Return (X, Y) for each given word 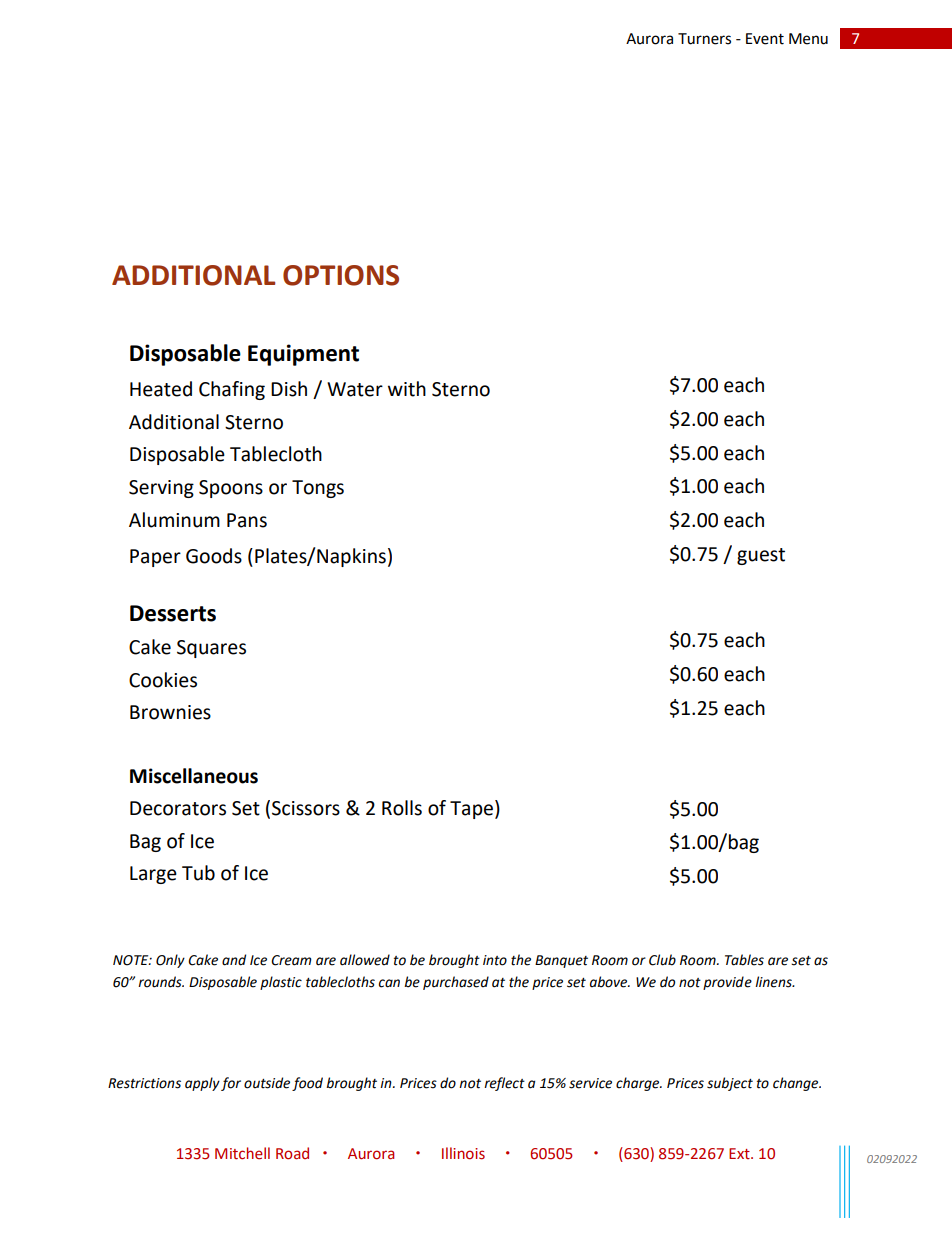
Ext (740, 1153)
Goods (214, 556)
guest (761, 556)
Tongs (318, 489)
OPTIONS (341, 275)
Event (765, 39)
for (231, 1084)
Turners (704, 39)
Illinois (463, 1153)
